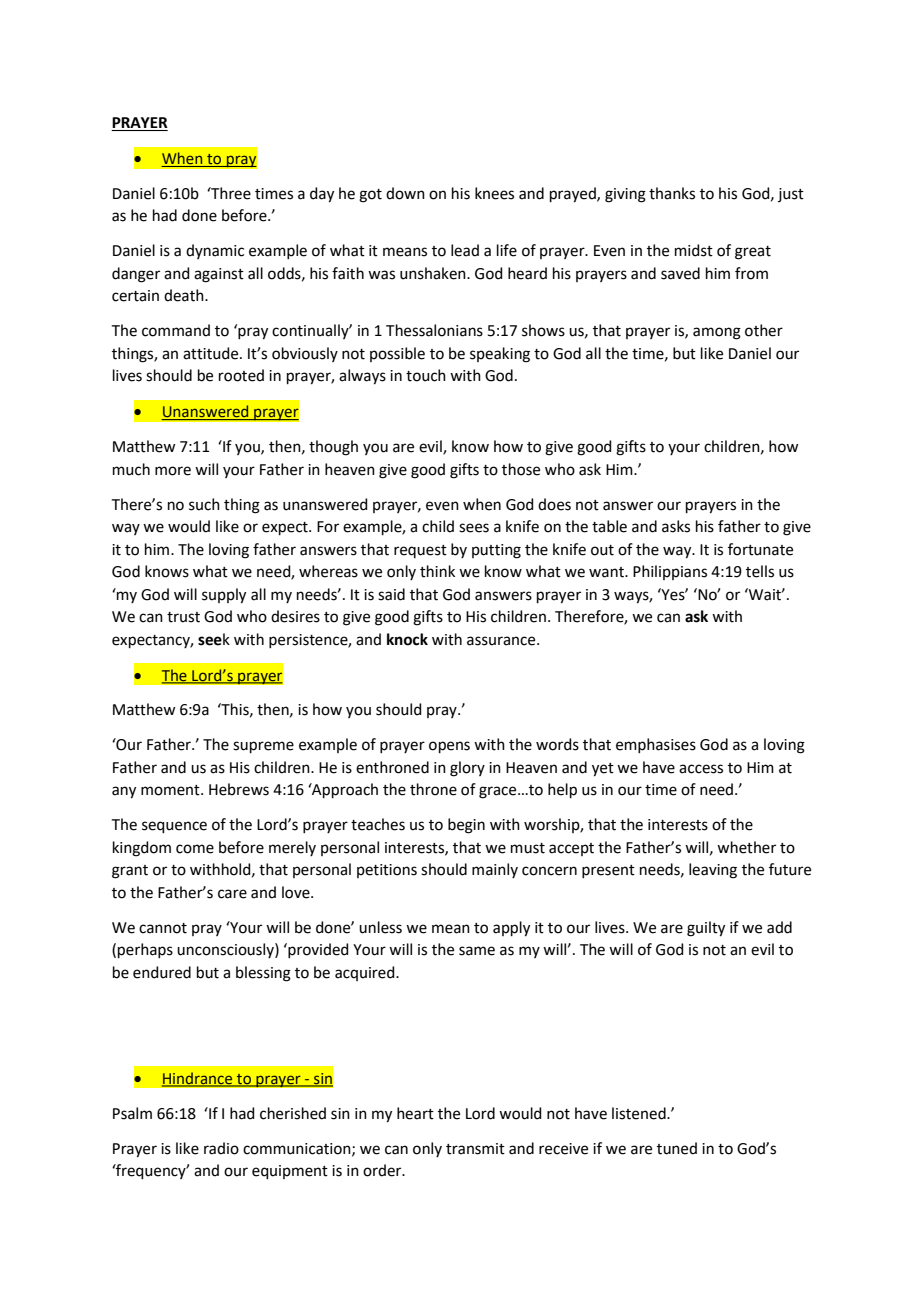 This screenshot has height=1308, width=924. What do you see at coordinates (694, 250) in the screenshot?
I see `midst` at bounding box center [694, 250].
